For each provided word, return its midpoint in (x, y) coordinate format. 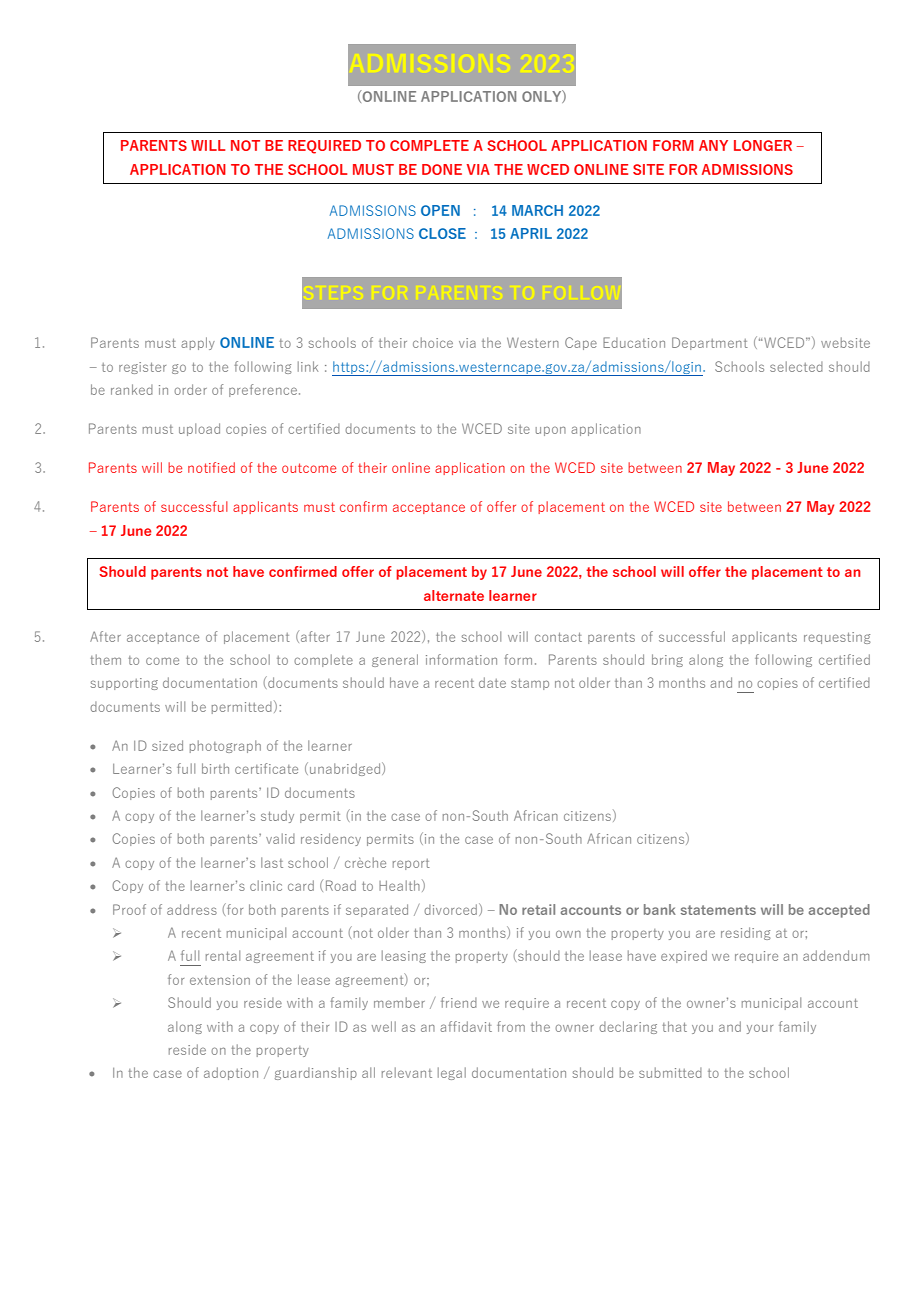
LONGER (763, 145)
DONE (442, 169)
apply (198, 343)
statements (718, 910)
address (192, 909)
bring (667, 660)
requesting (837, 638)
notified (211, 467)
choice (433, 342)
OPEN (440, 210)
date (492, 682)
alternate (454, 595)
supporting (124, 684)
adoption (231, 1073)
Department (710, 343)
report (411, 864)
